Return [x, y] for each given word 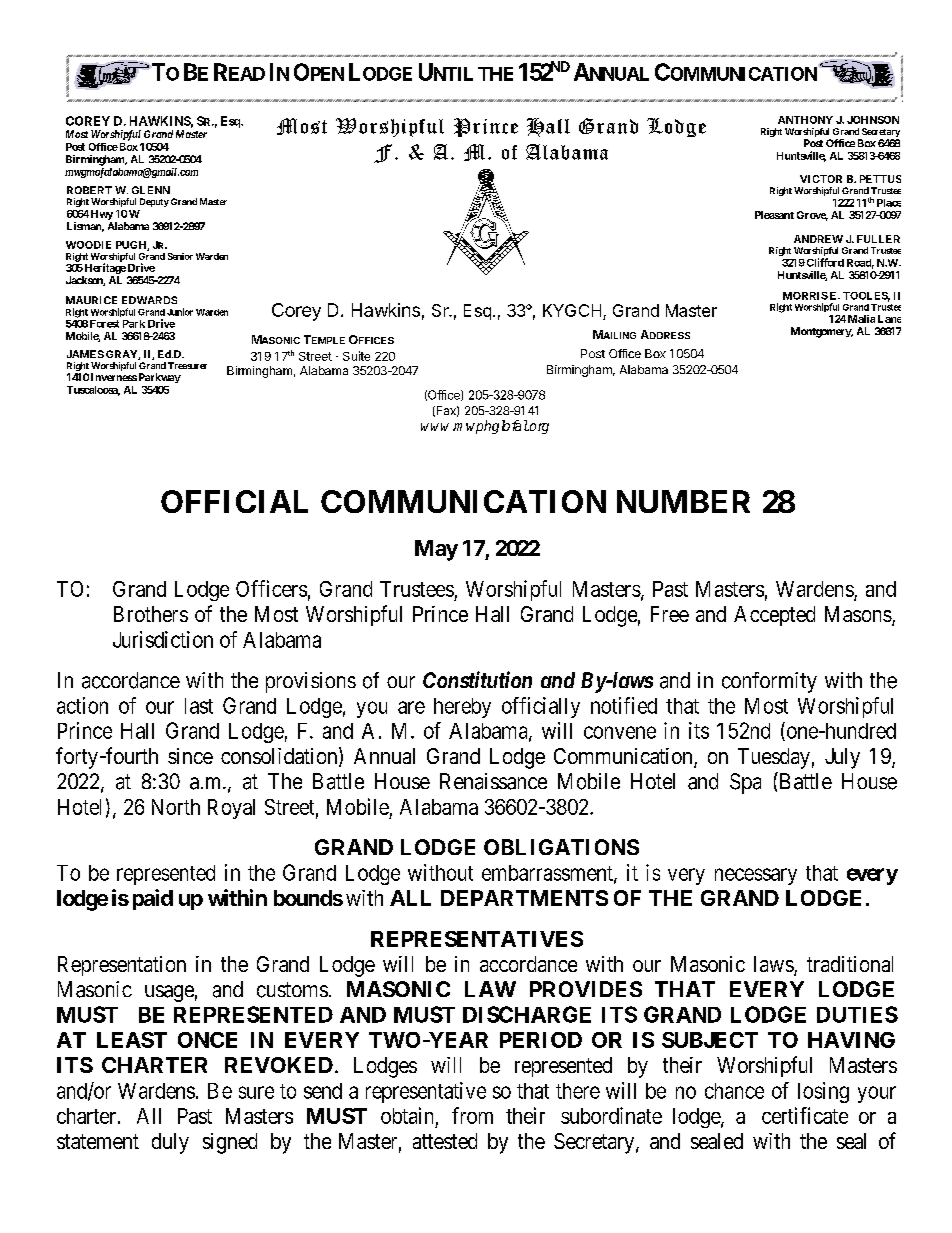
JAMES [85, 354]
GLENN [151, 190]
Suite [356, 356]
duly [170, 1143]
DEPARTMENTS [524, 898]
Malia [861, 319]
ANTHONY [805, 120]
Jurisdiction [163, 639]
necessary [756, 876]
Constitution [477, 679]
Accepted [774, 616]
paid [153, 899]
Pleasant [774, 215]
